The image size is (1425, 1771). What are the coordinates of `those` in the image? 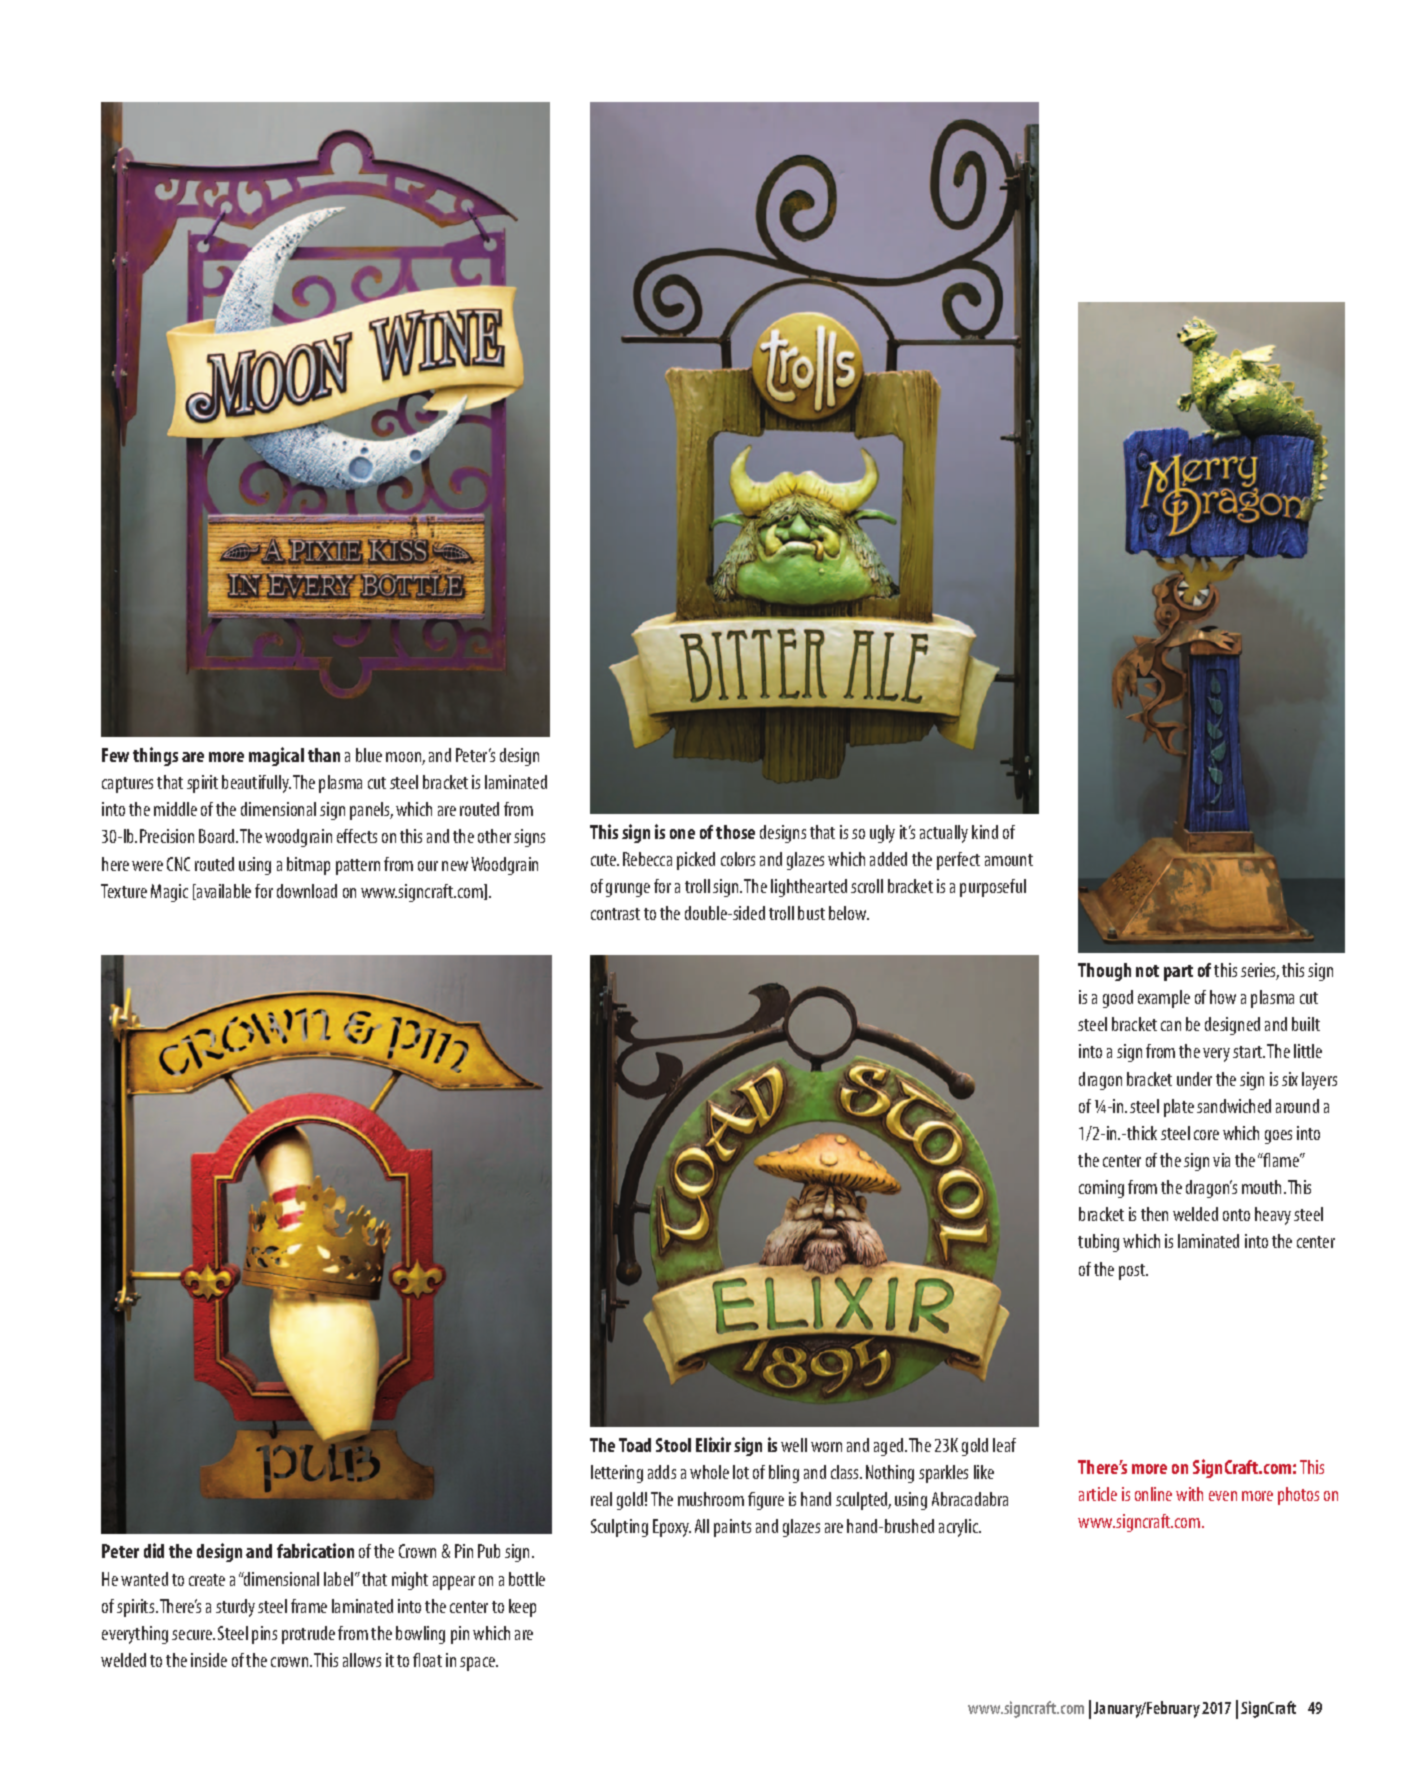 It's located at (735, 832).
